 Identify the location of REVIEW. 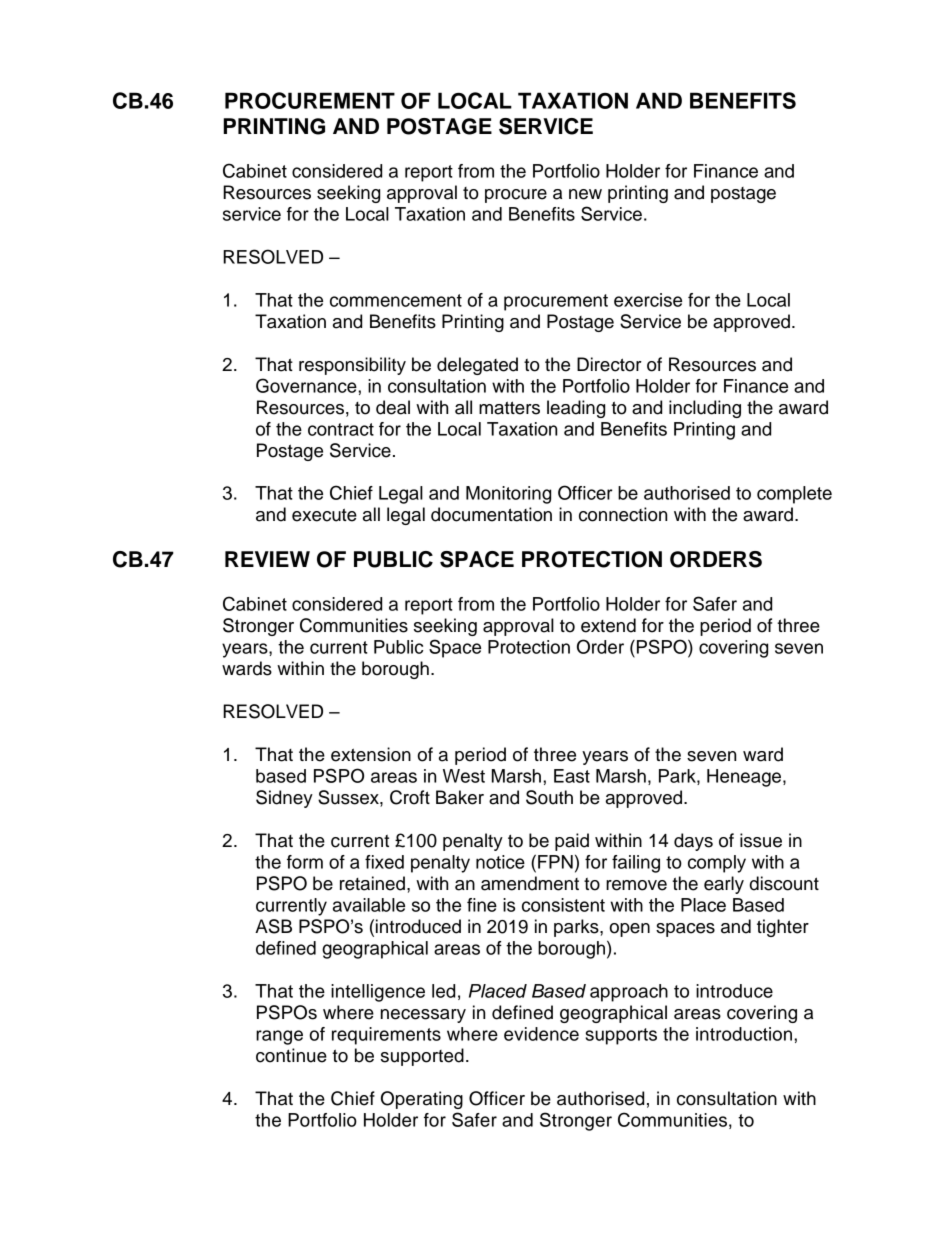
(267, 559).
